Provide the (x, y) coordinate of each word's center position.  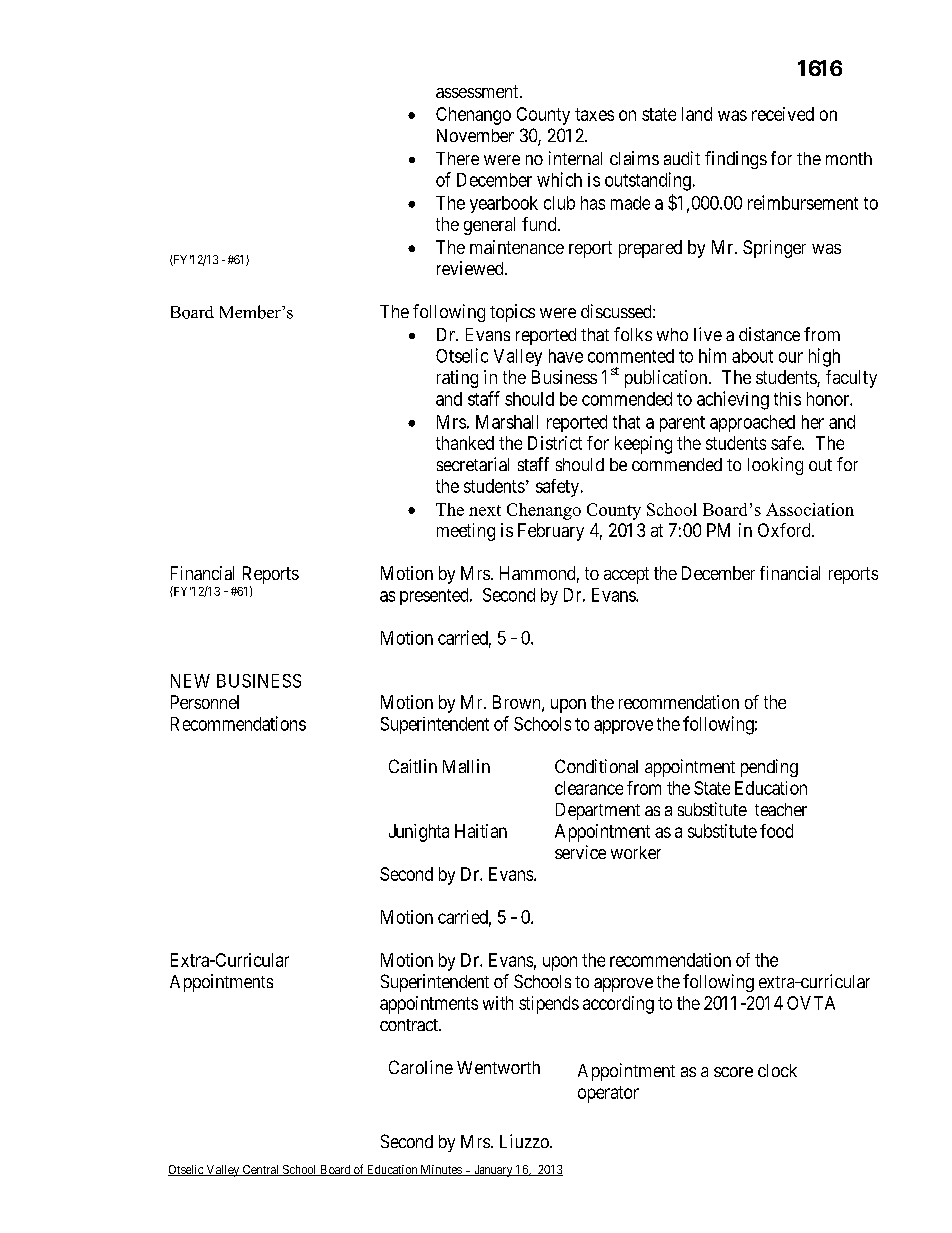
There (457, 158)
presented (435, 596)
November (475, 135)
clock (777, 1070)
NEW (190, 681)
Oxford (785, 530)
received (783, 114)
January (493, 1171)
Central (261, 1170)
